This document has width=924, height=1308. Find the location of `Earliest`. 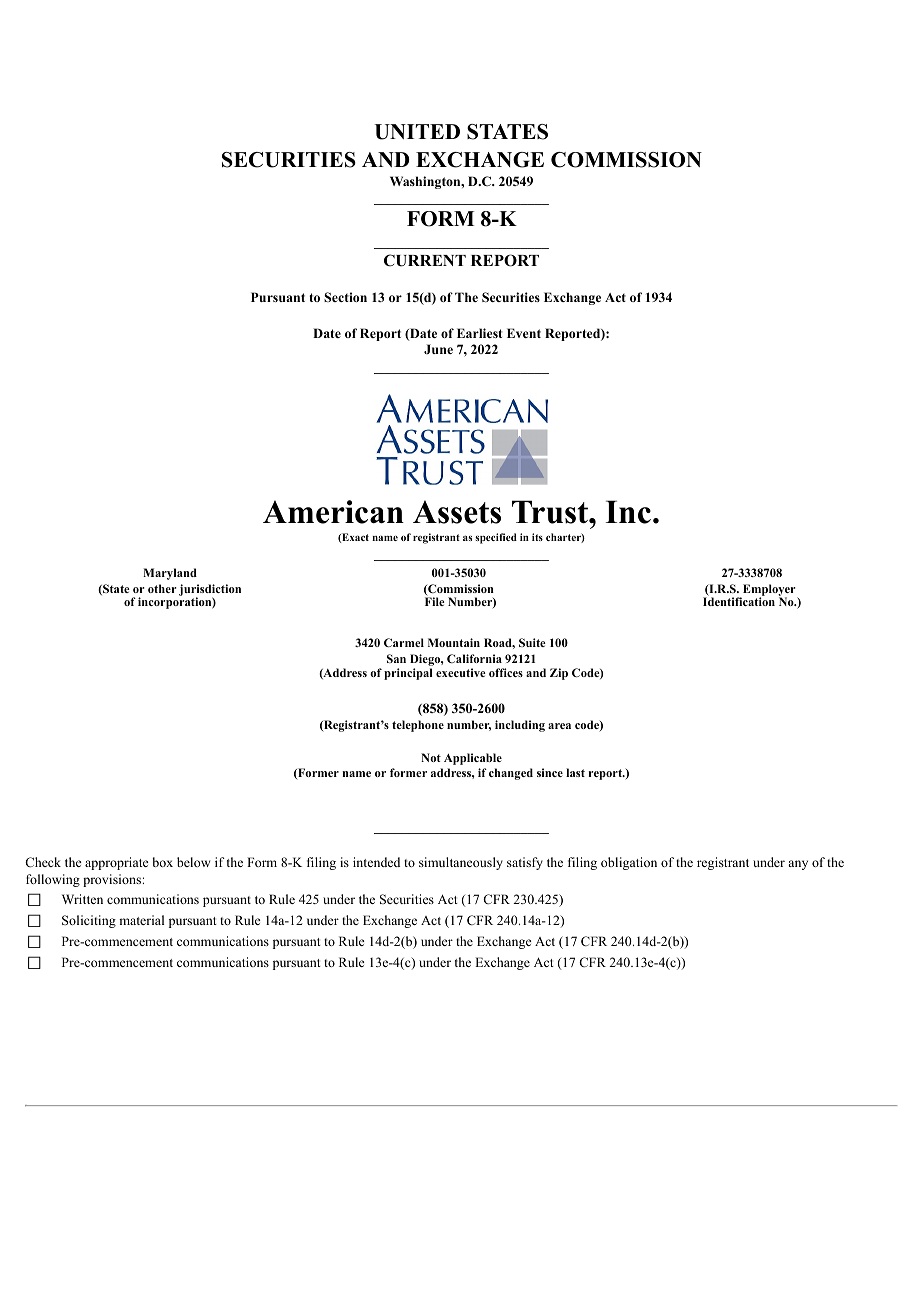

Earliest is located at coordinates (480, 333).
